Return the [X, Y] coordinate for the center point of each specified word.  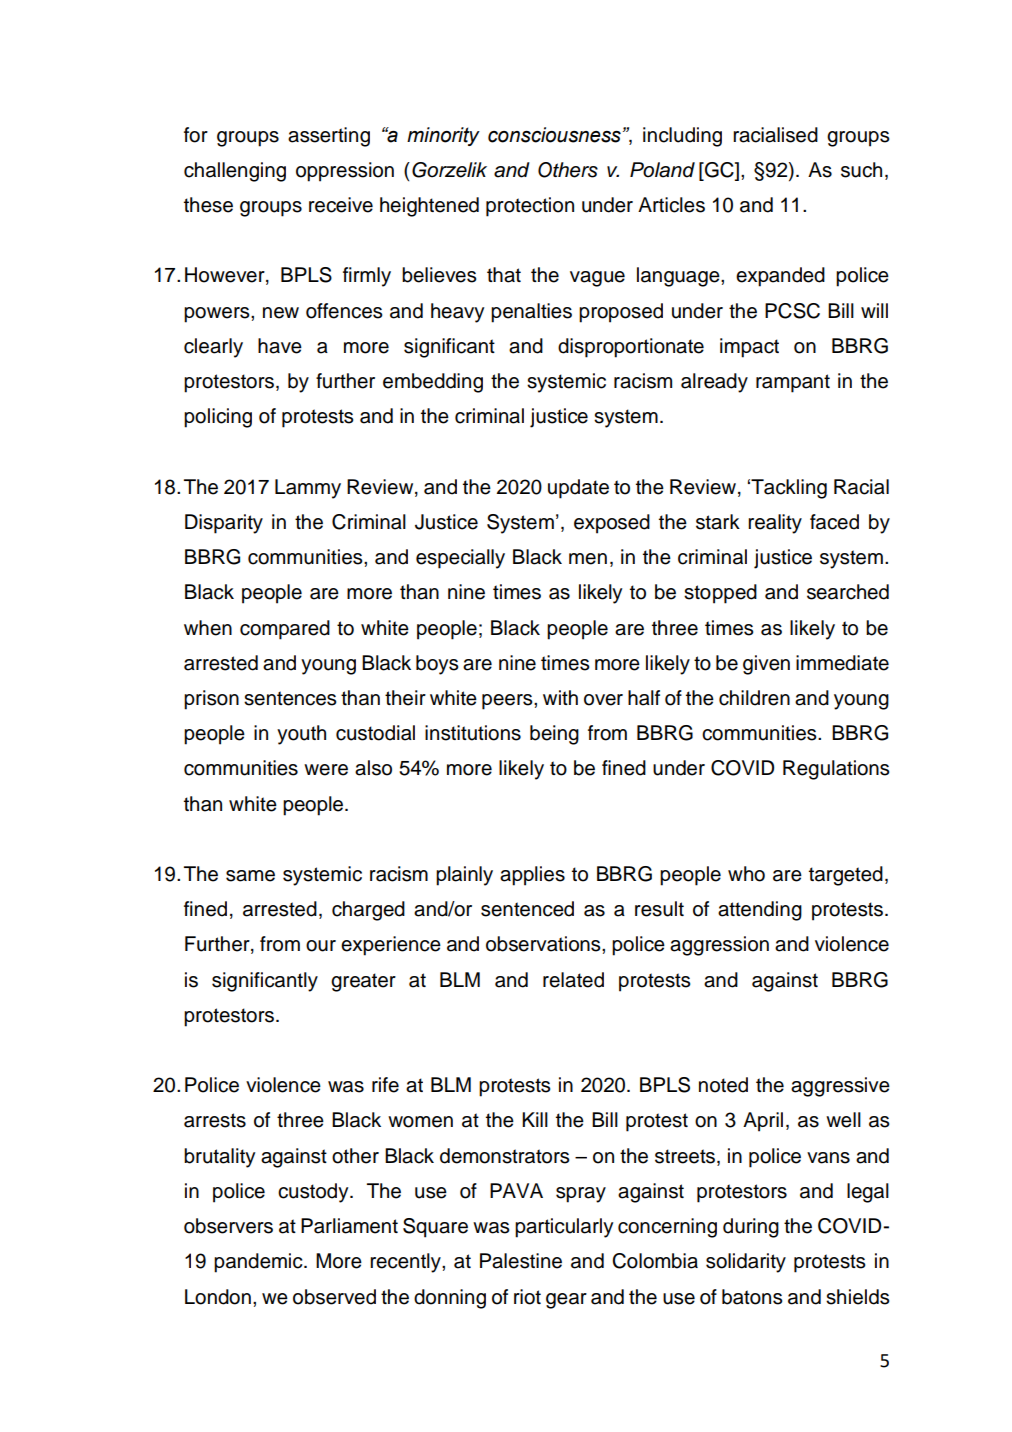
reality [775, 524]
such [861, 170]
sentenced [527, 909]
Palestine [521, 1261]
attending [760, 911]
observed [334, 1297]
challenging [235, 172]
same [250, 876]
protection [530, 207]
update [578, 489]
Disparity [224, 524]
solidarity [746, 1263]
